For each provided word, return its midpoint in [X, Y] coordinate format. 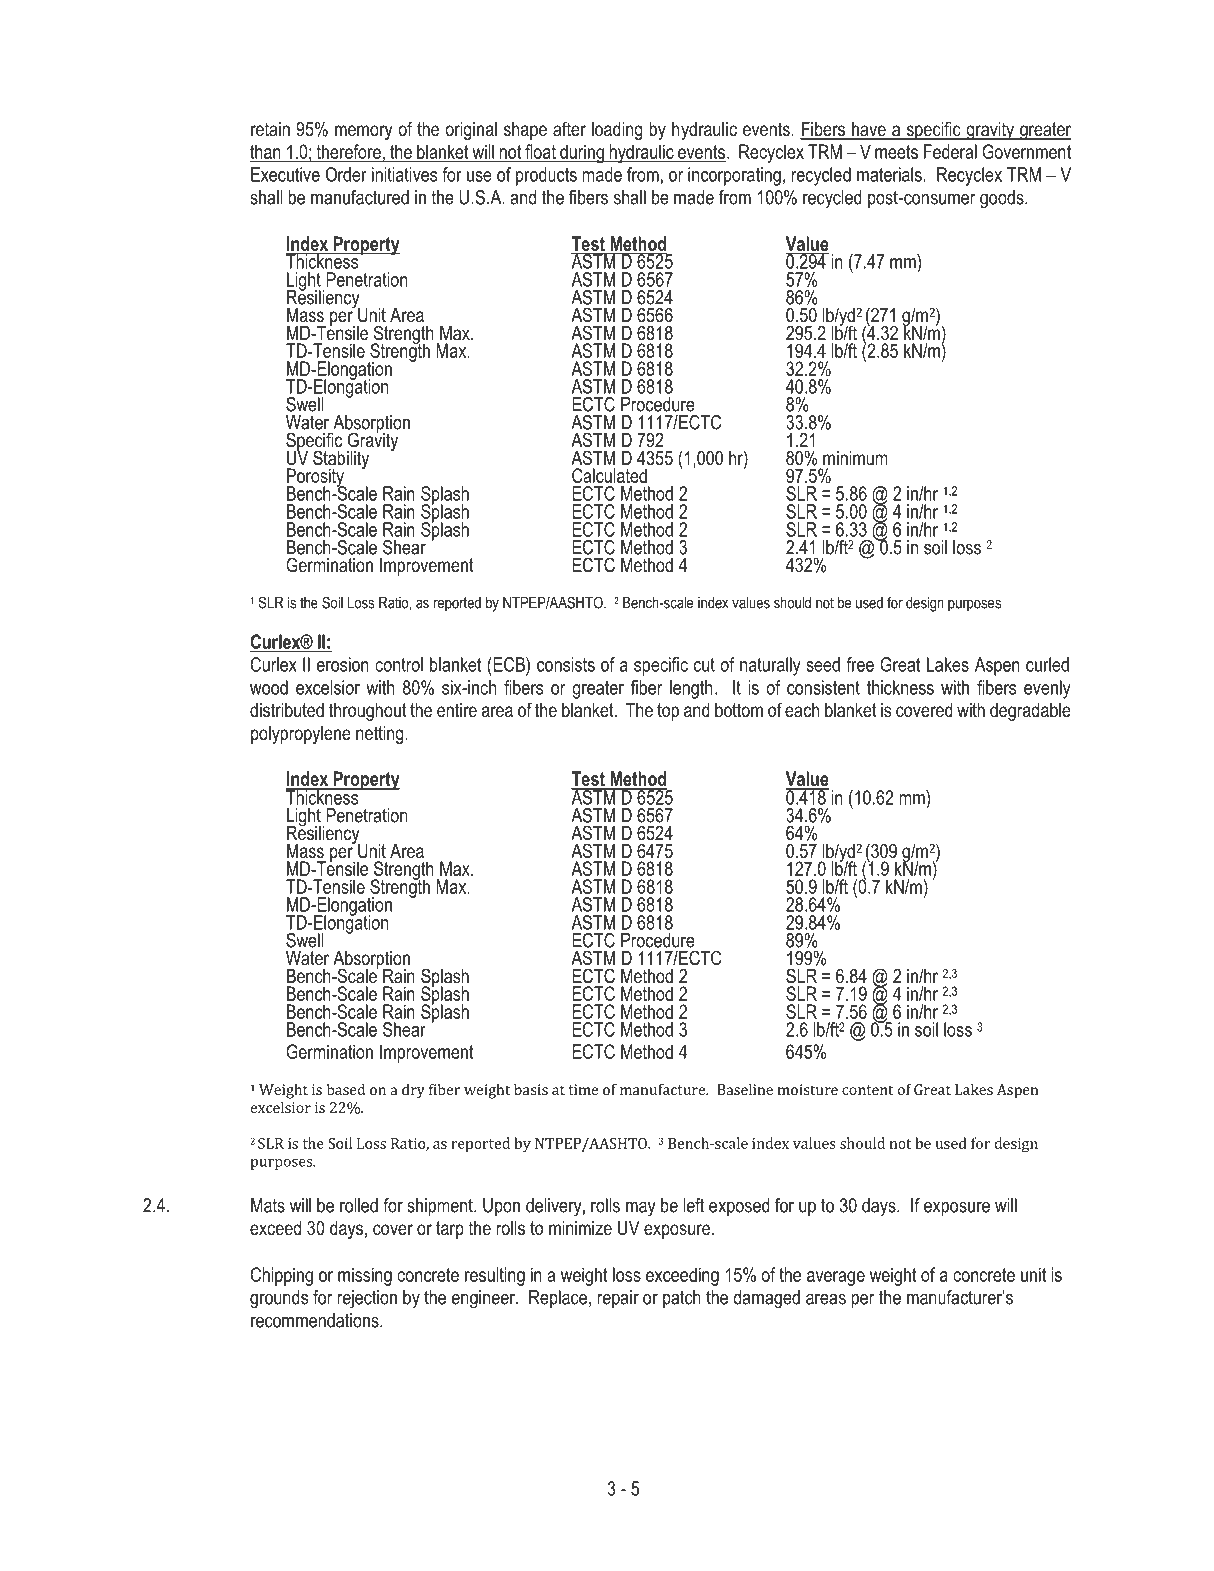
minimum [855, 458]
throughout [368, 712]
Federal [950, 151]
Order [346, 174]
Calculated [609, 475]
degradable [1030, 712]
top [668, 712]
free [860, 664]
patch [682, 1299]
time [583, 1089]
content [867, 1090]
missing [365, 1276]
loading [617, 131]
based [346, 1089]
